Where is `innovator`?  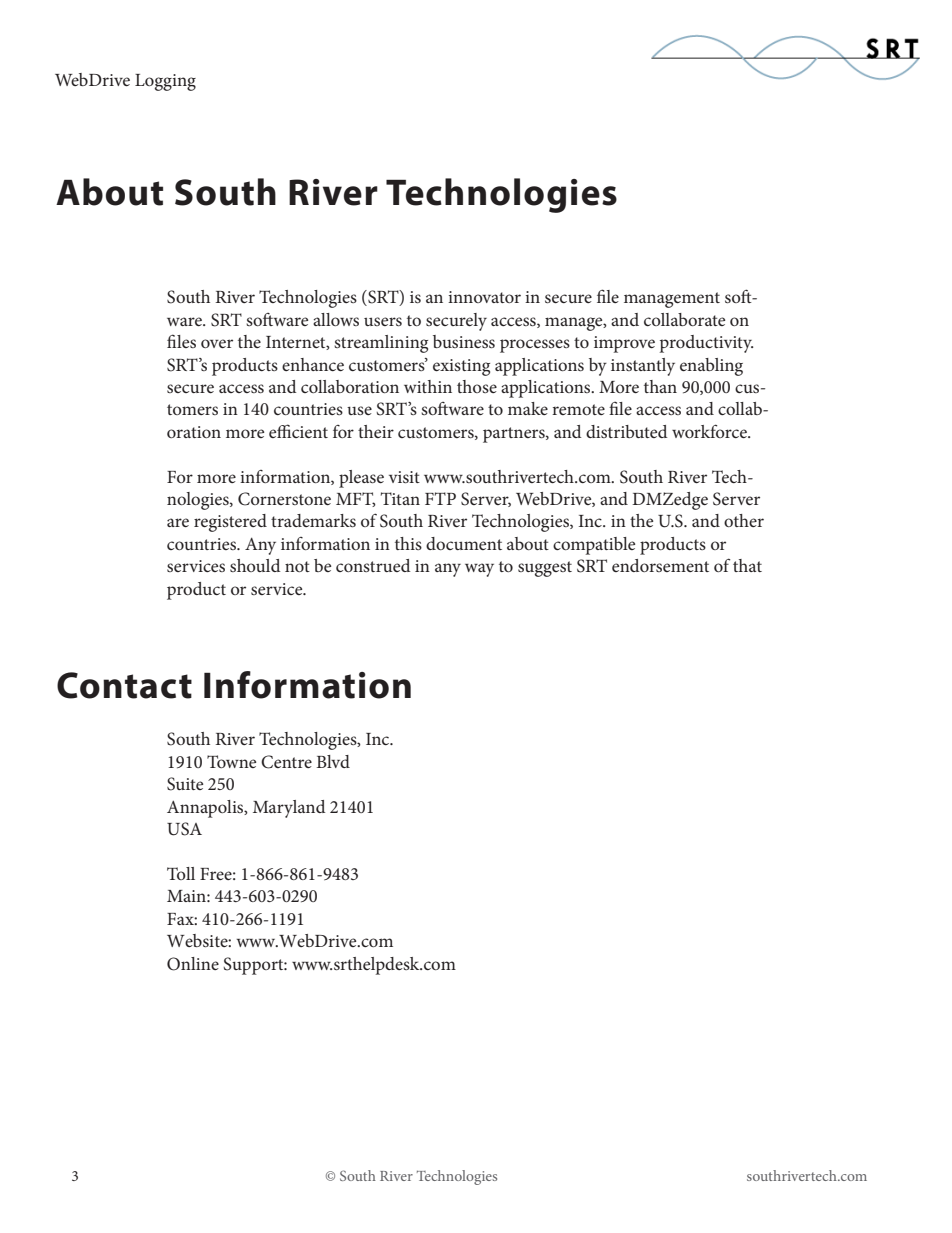
innovator is located at coordinates (484, 297).
